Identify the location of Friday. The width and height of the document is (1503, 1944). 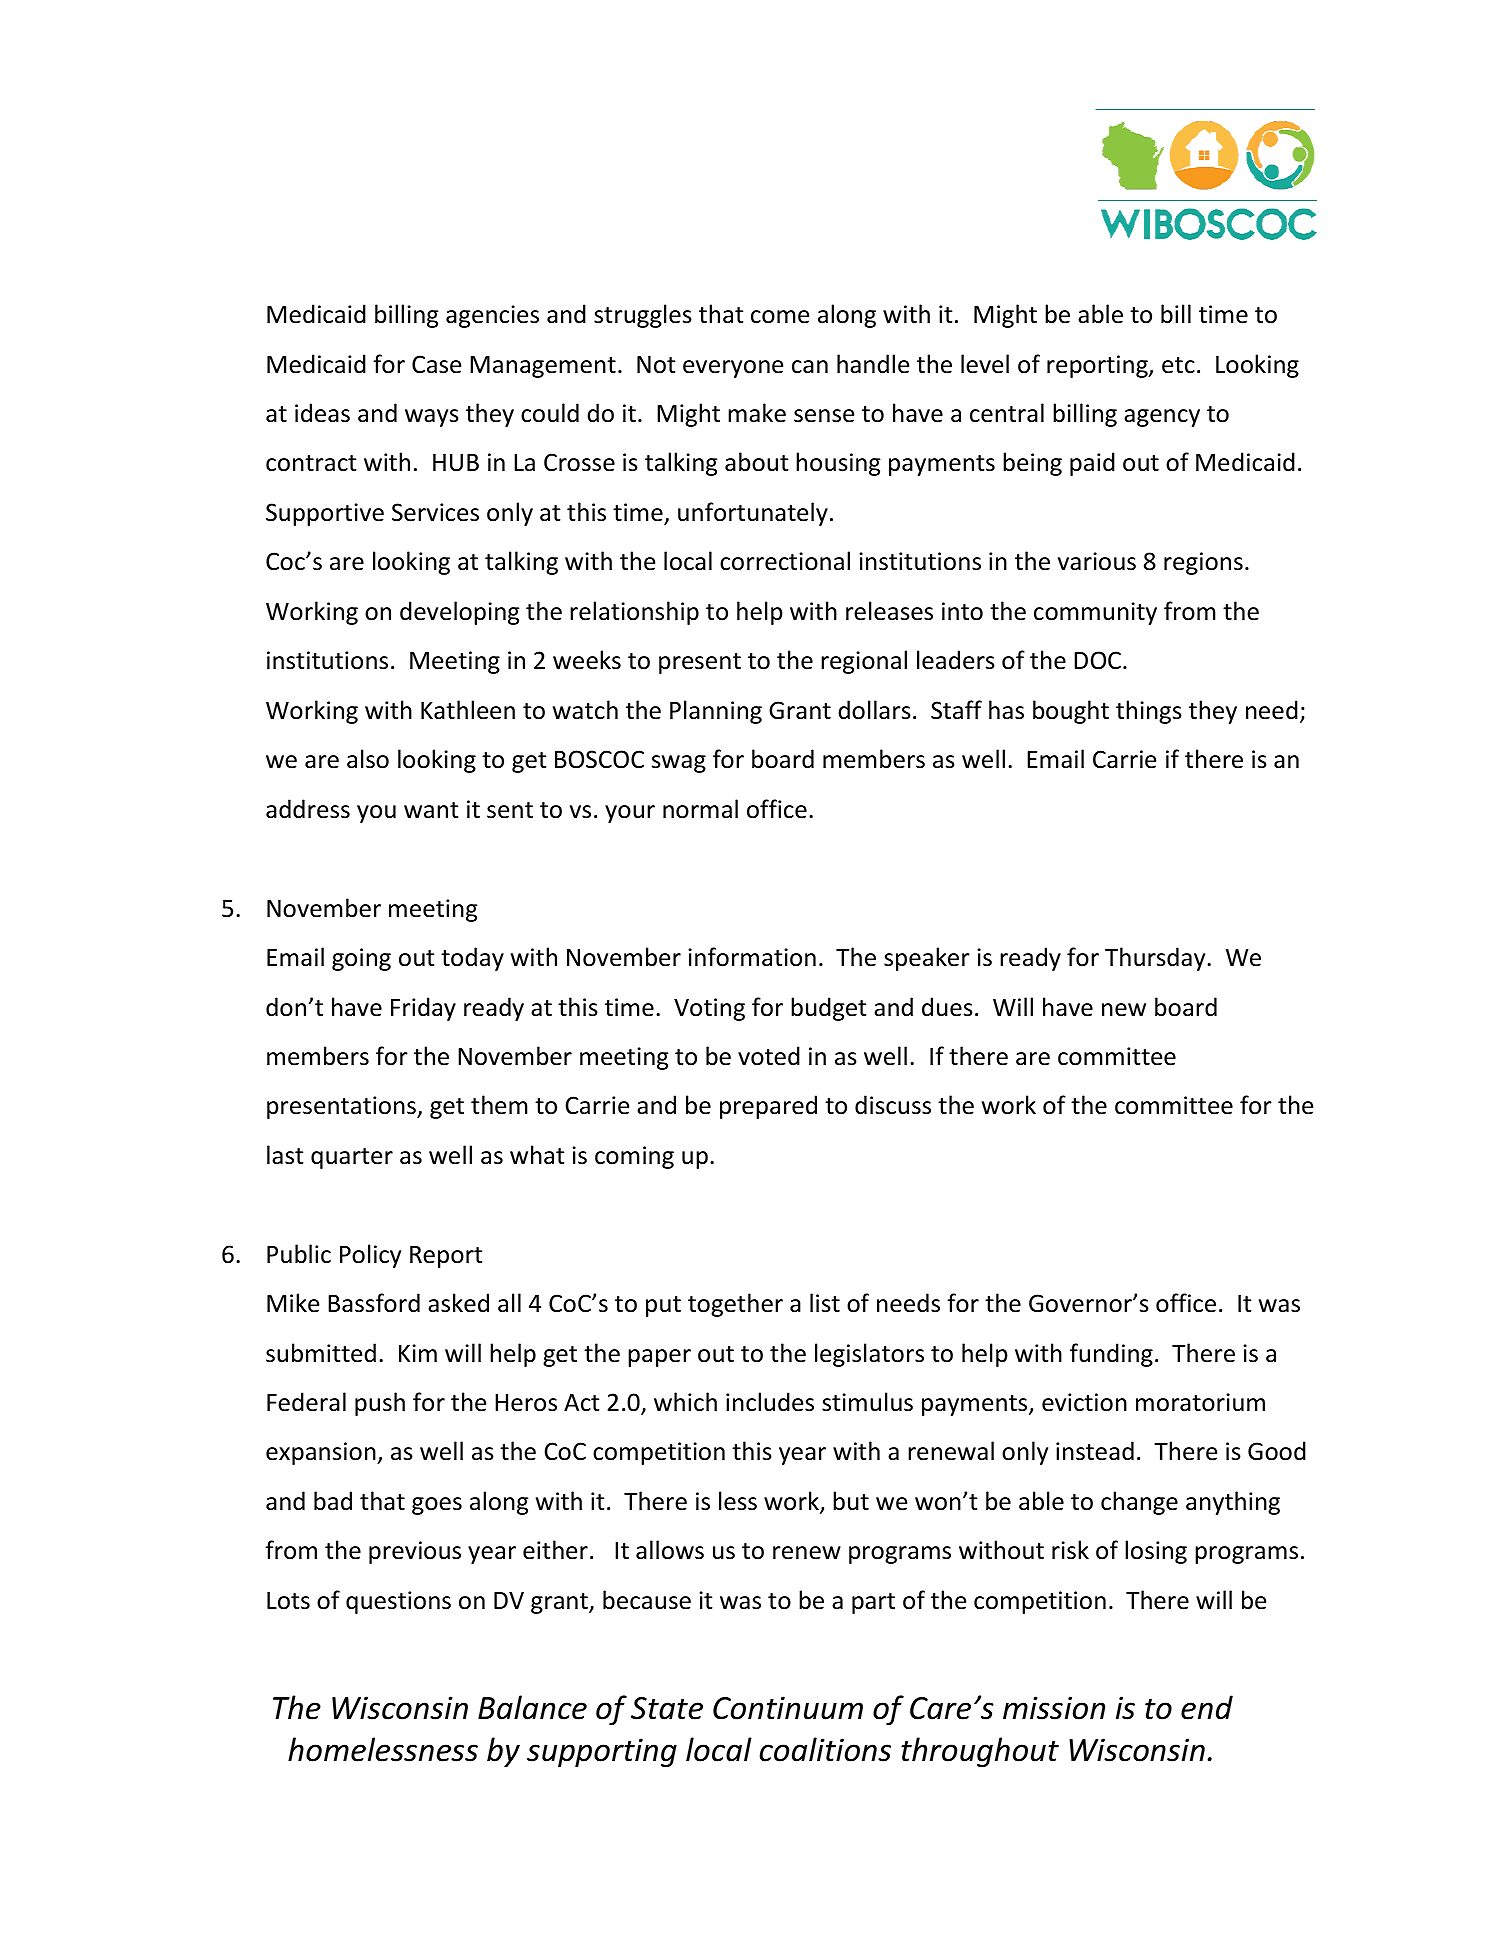
(423, 1009).
